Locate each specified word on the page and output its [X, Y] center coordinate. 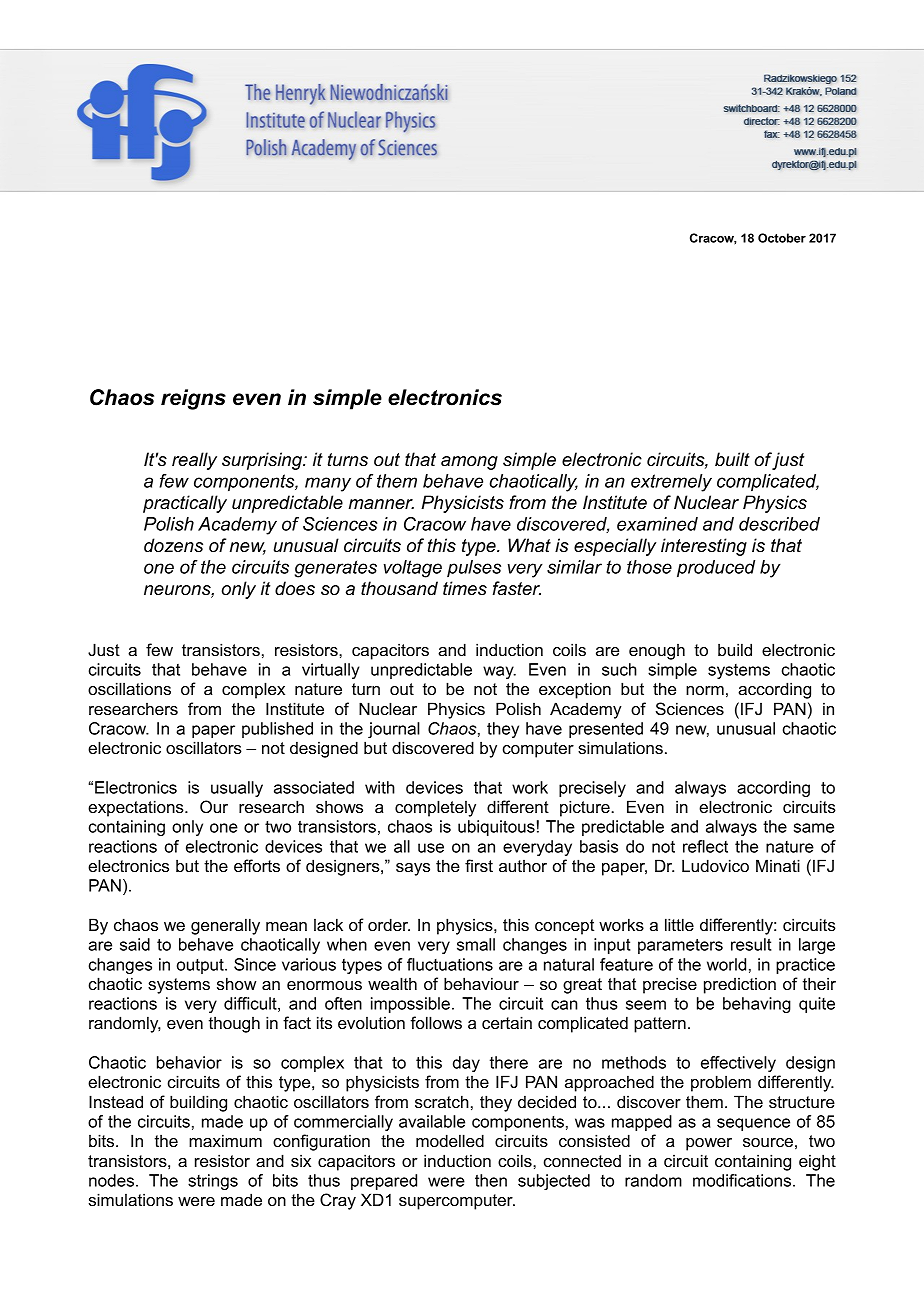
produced [716, 569]
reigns [193, 399]
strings [213, 1182]
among [469, 463]
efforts [257, 865]
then [491, 1180]
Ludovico [715, 865]
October [782, 238]
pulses [474, 568]
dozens [173, 545]
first [479, 865]
